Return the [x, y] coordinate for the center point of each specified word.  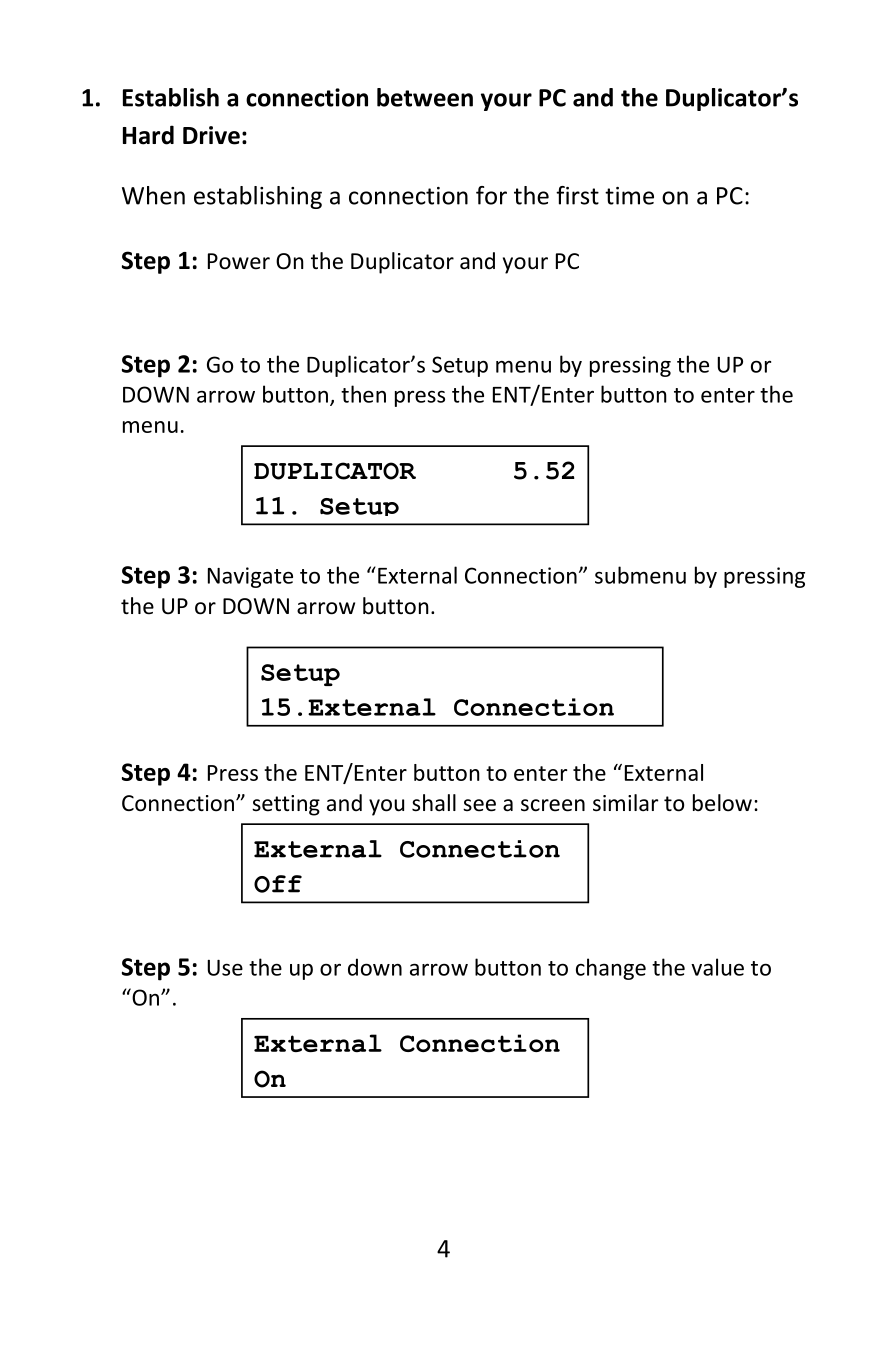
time [629, 196]
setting [286, 805]
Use [225, 968]
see [479, 805]
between [425, 97]
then [363, 394]
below [722, 803]
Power [239, 261]
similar [626, 803]
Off [278, 884]
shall [434, 803]
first [577, 195]
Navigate [250, 577]
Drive [211, 135]
